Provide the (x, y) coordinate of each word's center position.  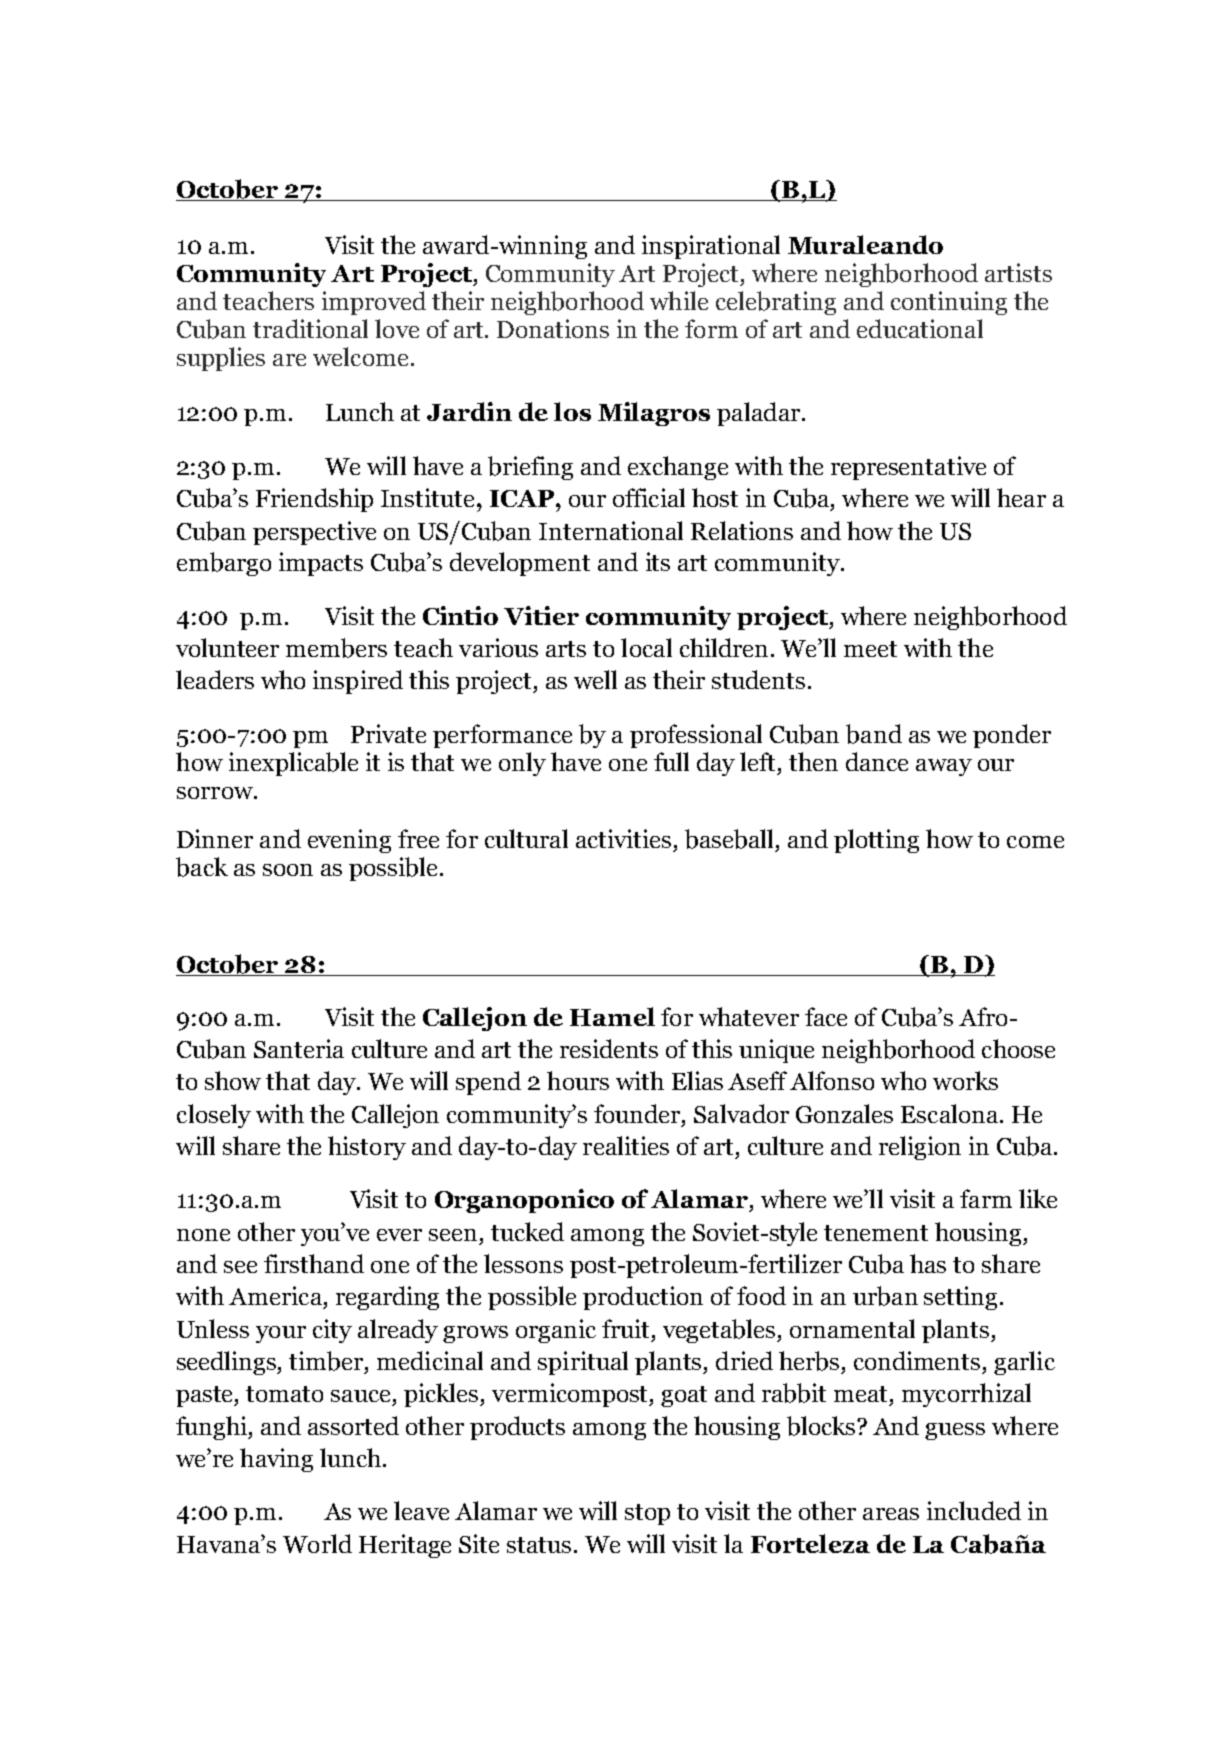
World (317, 1543)
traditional (310, 328)
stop (647, 1514)
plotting (876, 841)
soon (288, 870)
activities (623, 838)
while (679, 300)
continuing (949, 303)
